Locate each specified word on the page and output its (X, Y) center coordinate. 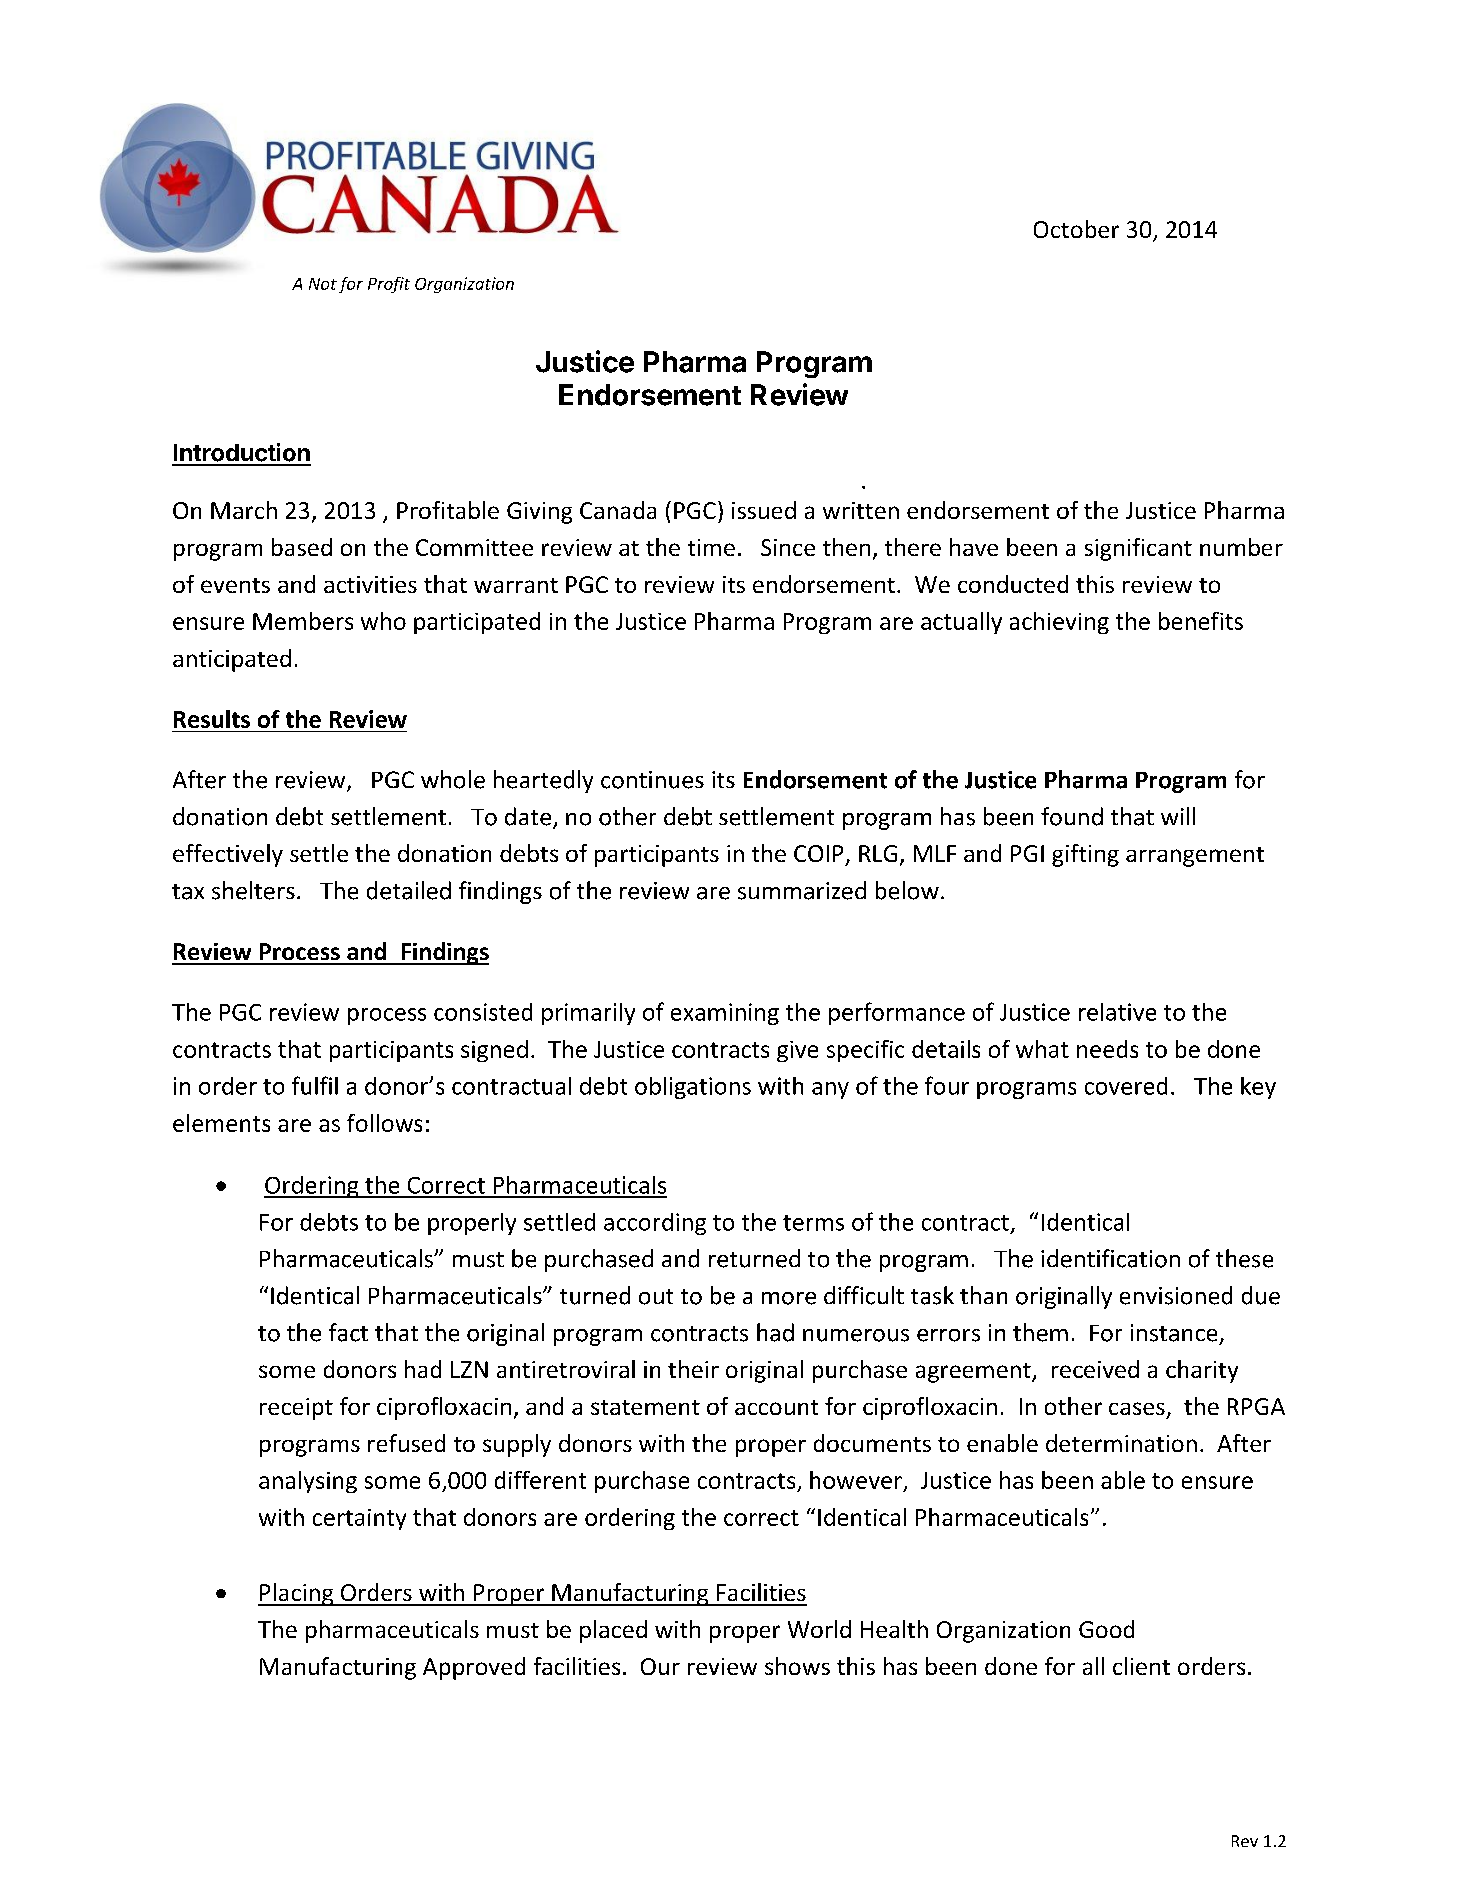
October (1076, 229)
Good (1106, 1629)
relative (1117, 1012)
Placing (297, 1594)
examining (725, 1014)
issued (764, 510)
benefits (1201, 621)
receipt (296, 1409)
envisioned (1176, 1295)
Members (303, 621)
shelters (253, 890)
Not (323, 284)
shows (797, 1666)
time (711, 547)
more (789, 1298)
